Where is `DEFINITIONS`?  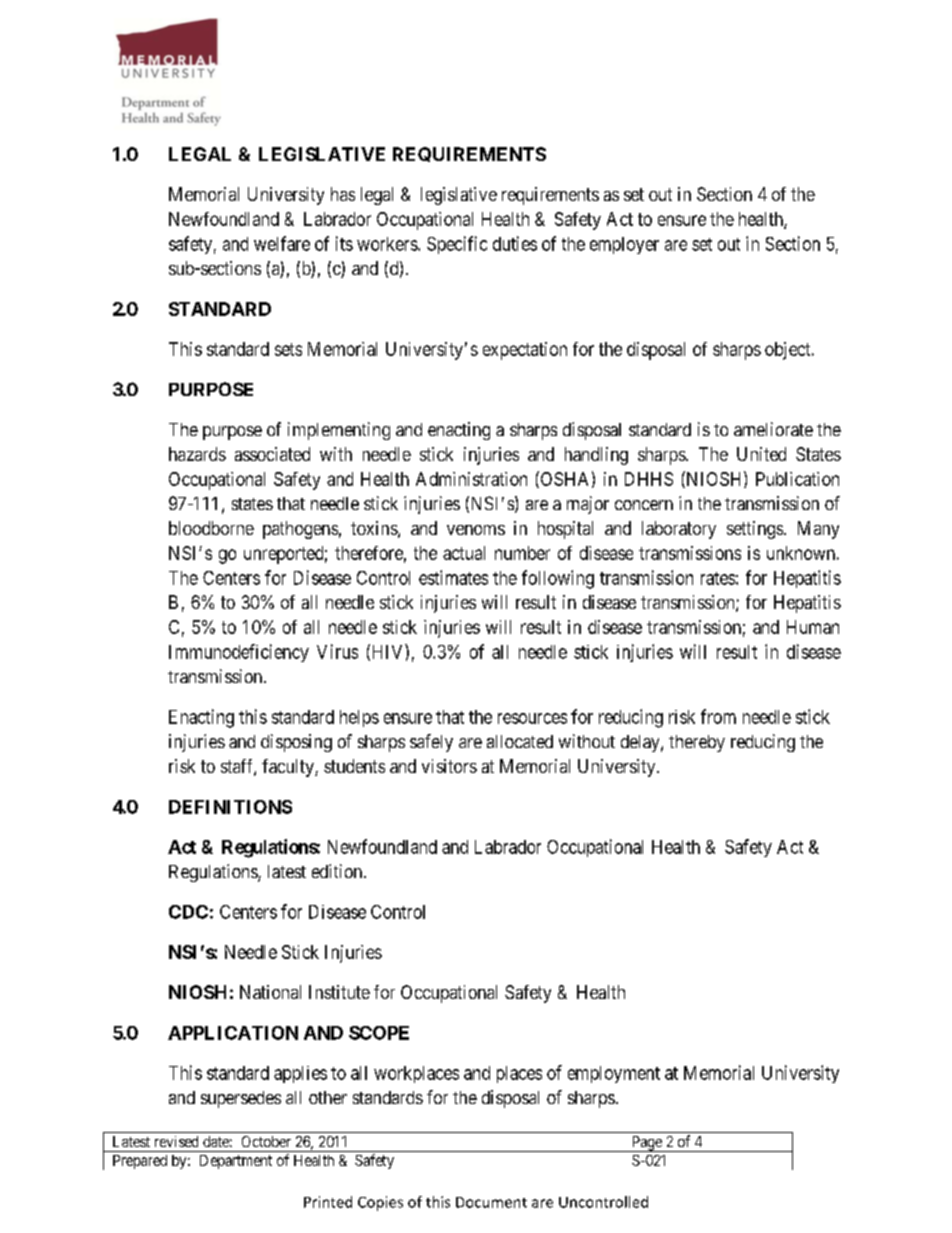
DEFINITIONS is located at coordinates (230, 807).
